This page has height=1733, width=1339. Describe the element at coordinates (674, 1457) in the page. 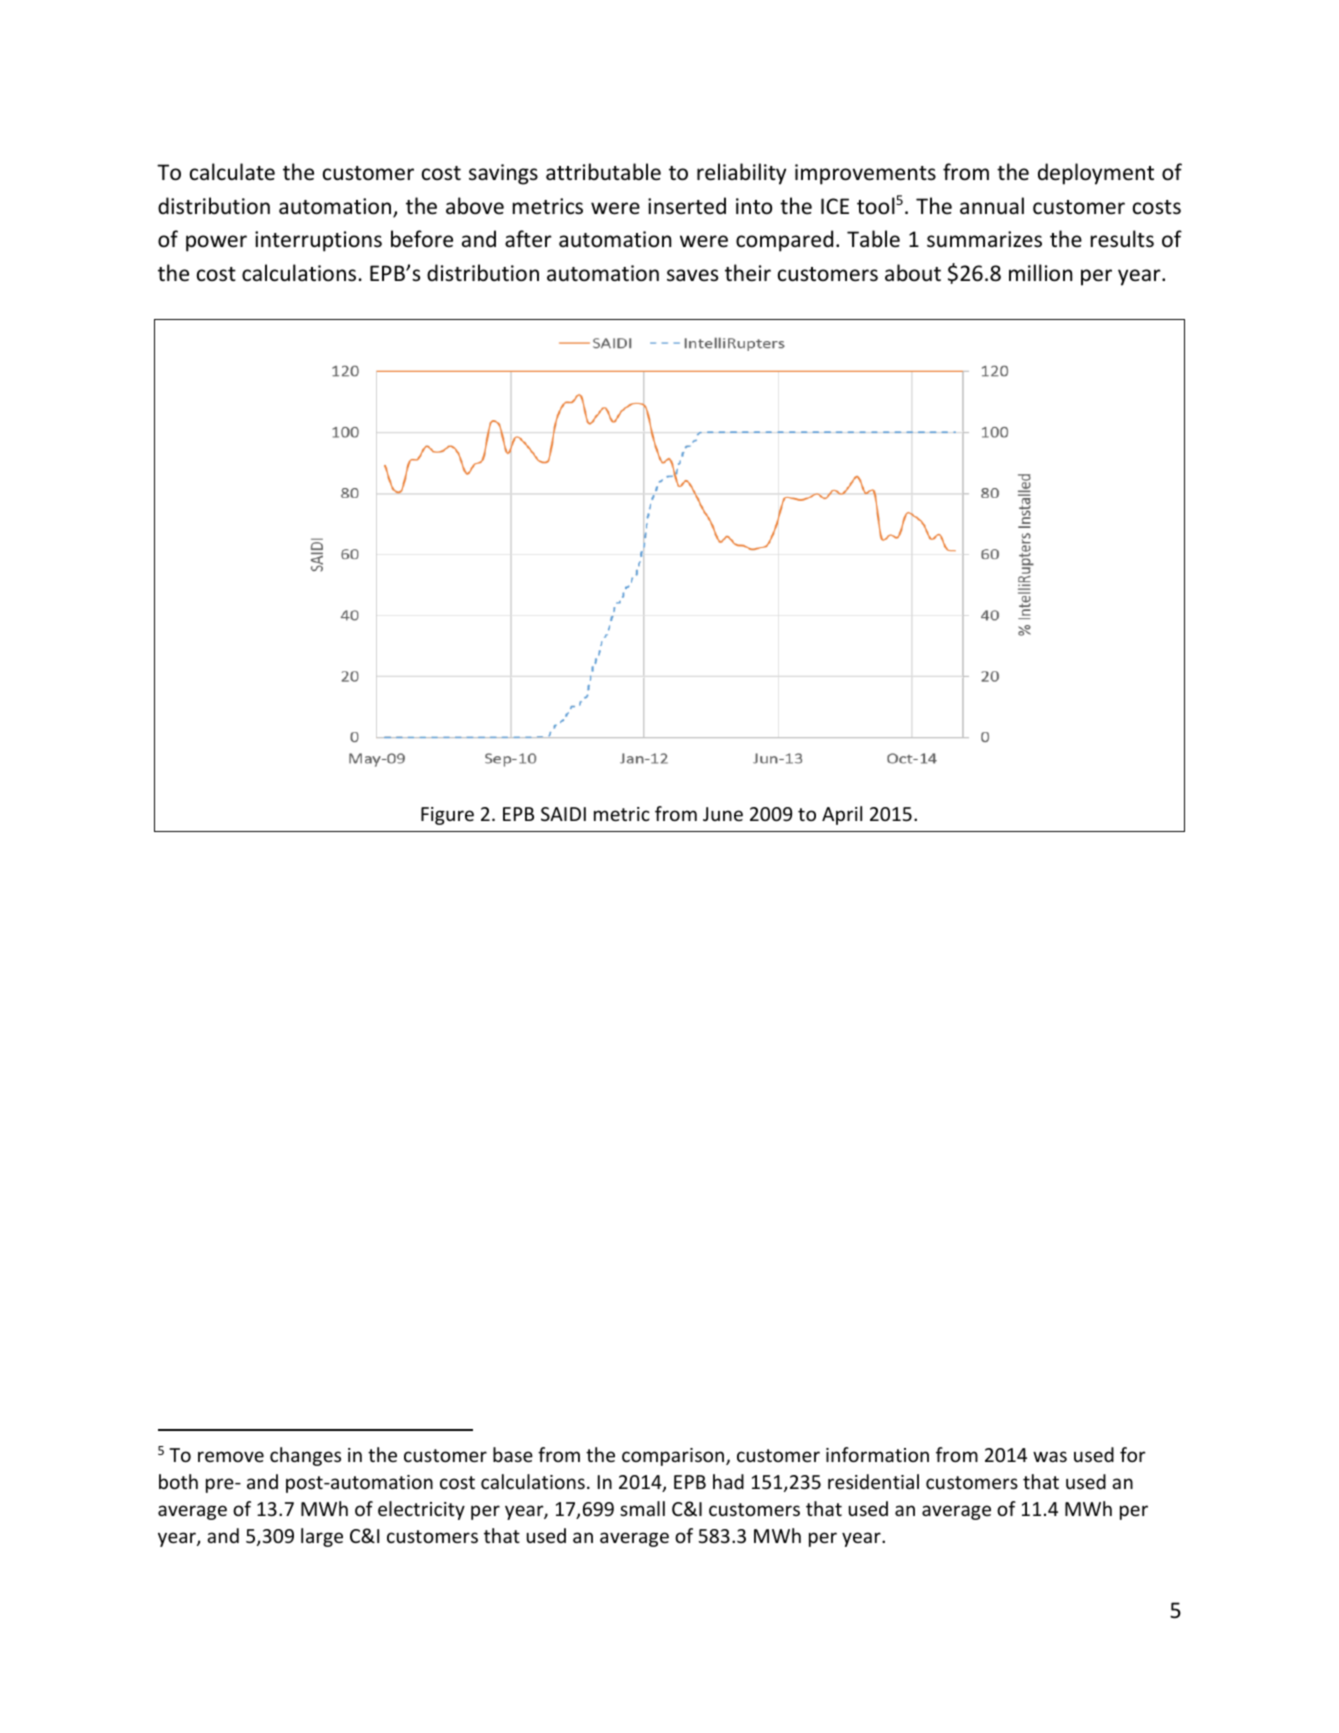

I see `comparison` at that location.
